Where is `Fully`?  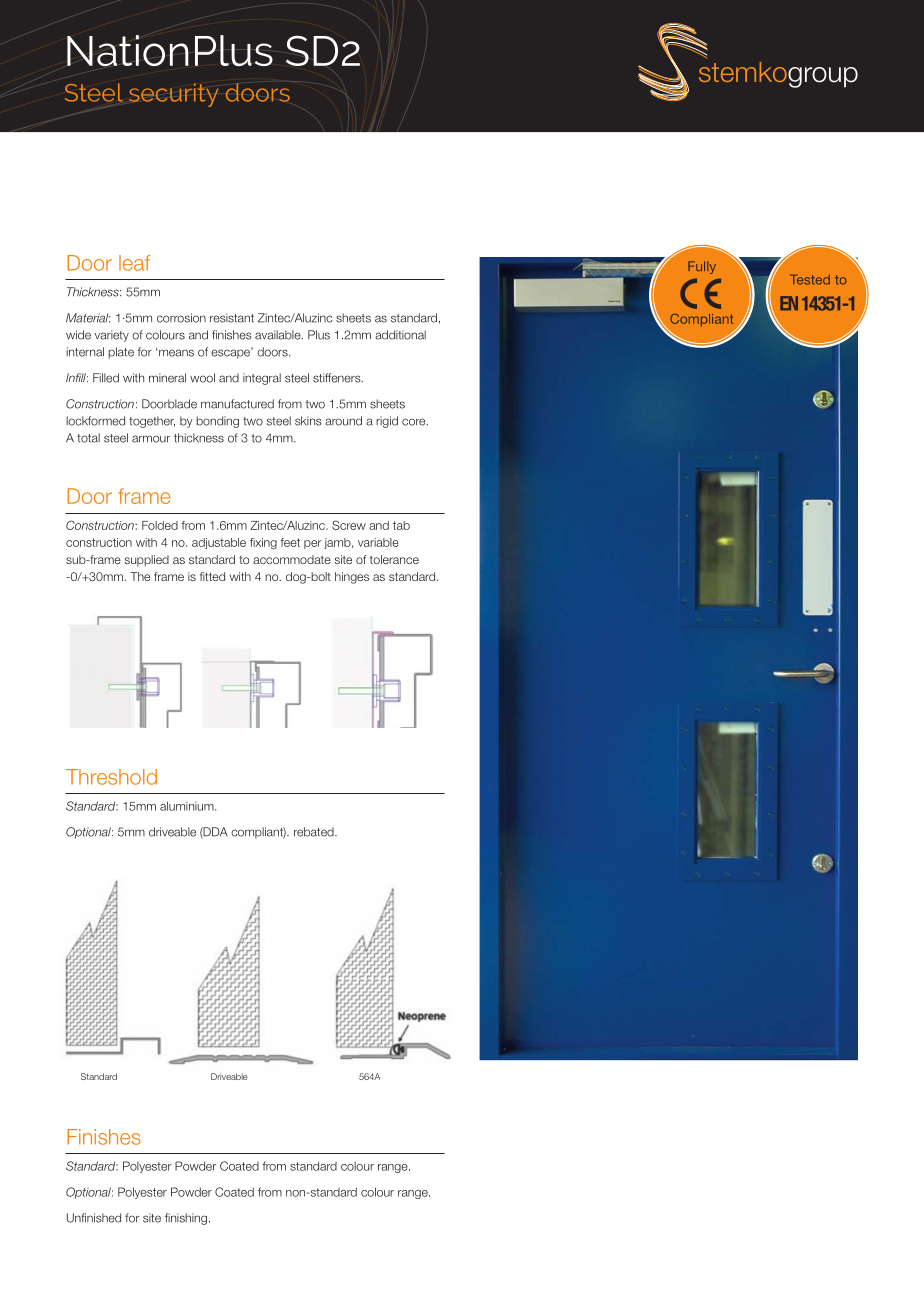
Fully is located at coordinates (702, 267).
